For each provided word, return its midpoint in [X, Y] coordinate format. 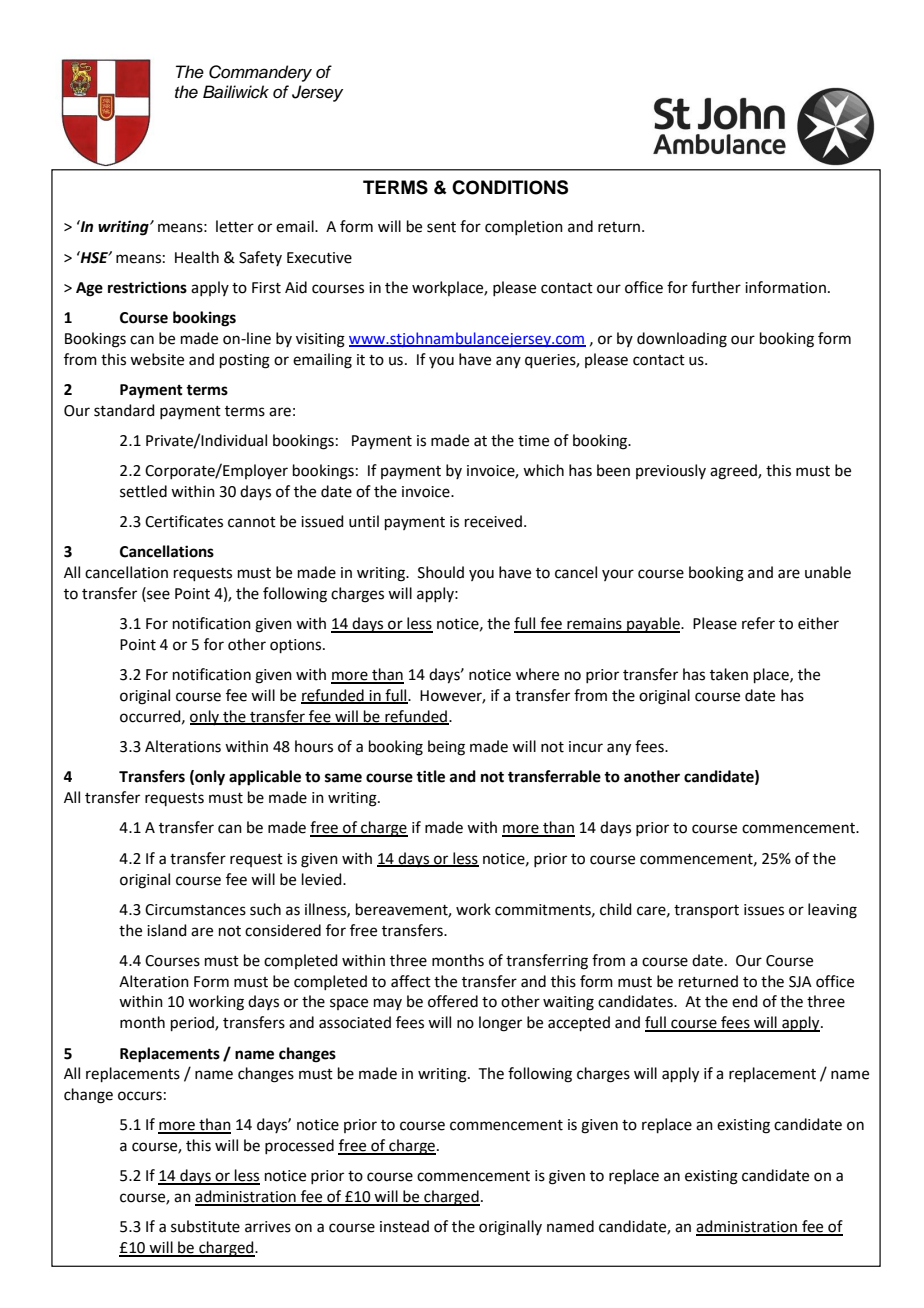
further [716, 287]
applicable [265, 778]
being [446, 748]
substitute [205, 1226]
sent [441, 227]
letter [235, 226]
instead [404, 1226]
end [745, 1001]
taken [729, 674]
